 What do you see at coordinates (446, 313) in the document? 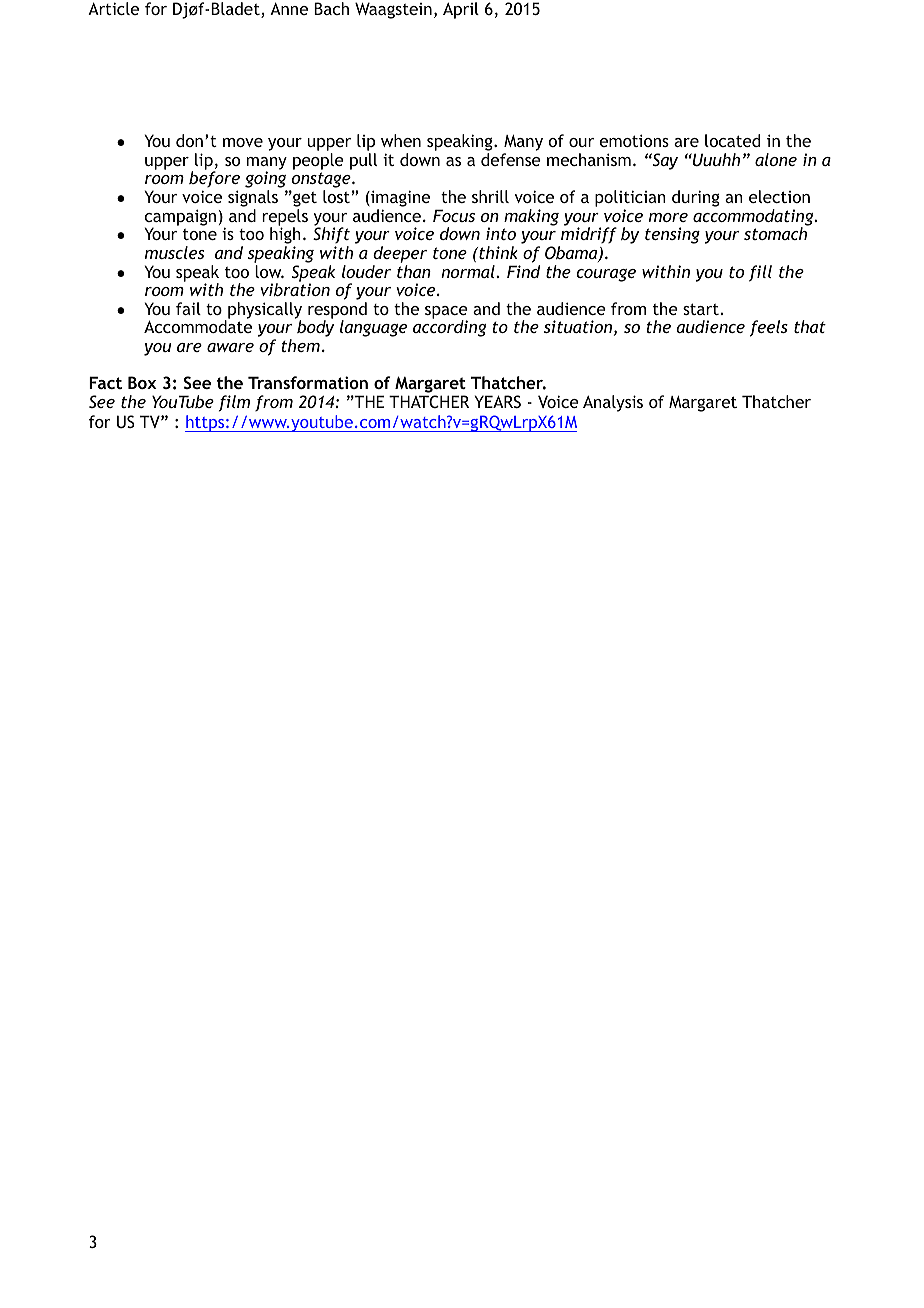
I see `space` at bounding box center [446, 313].
